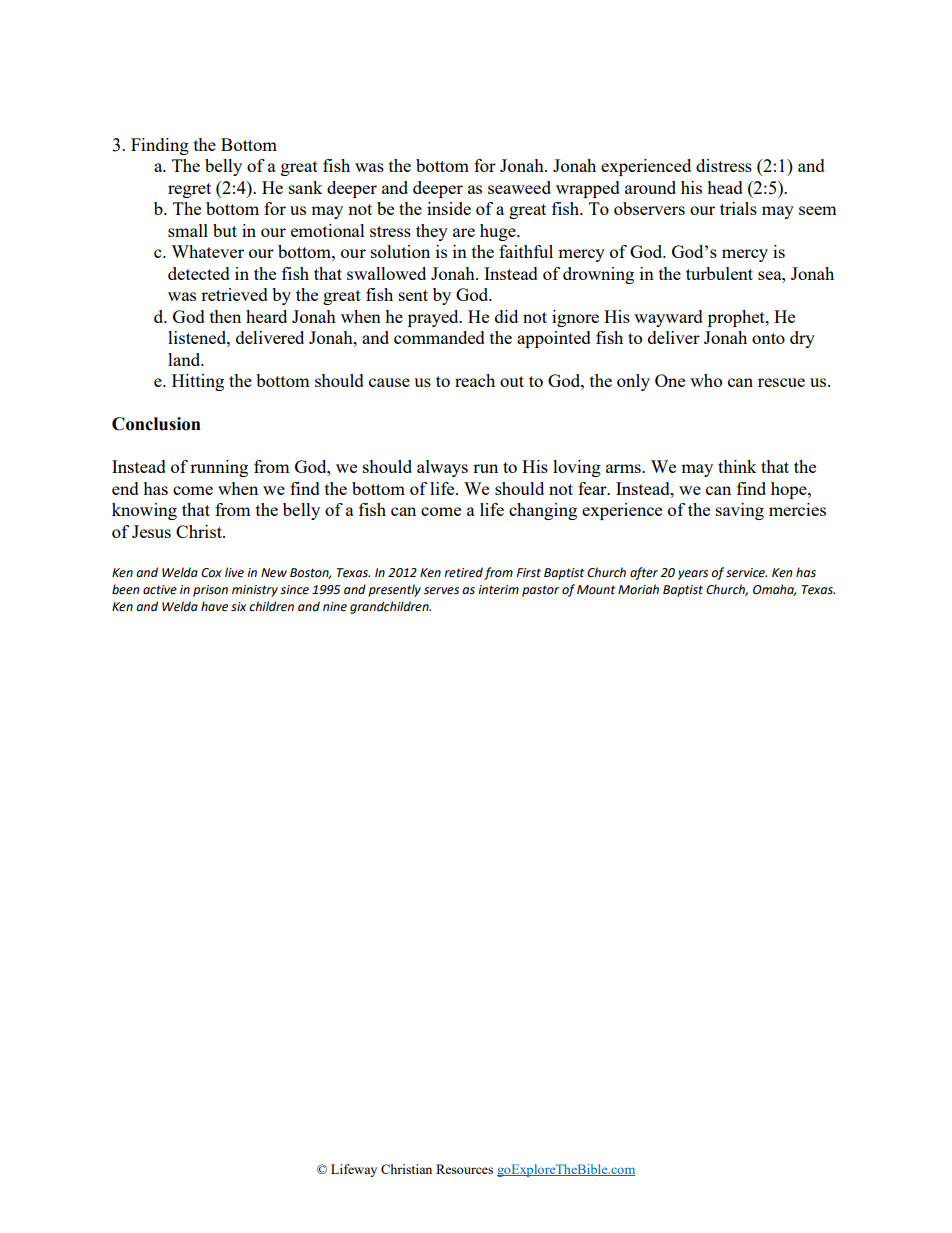 Image resolution: width=952 pixels, height=1233 pixels. I want to click on Resources, so click(464, 1169).
